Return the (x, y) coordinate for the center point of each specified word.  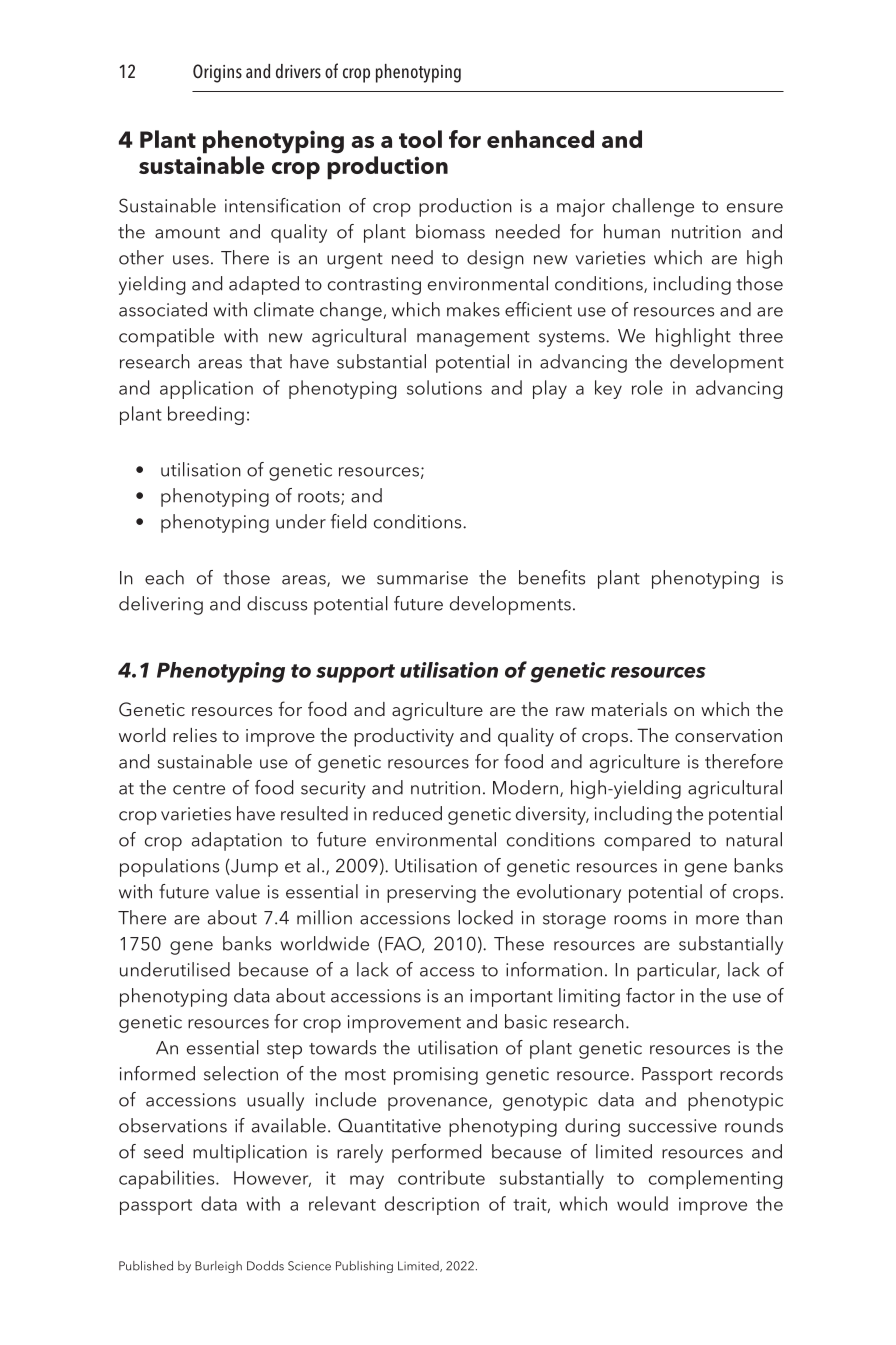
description (432, 1205)
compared (647, 841)
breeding (206, 415)
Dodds (265, 1266)
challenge (653, 207)
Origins (217, 73)
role (647, 387)
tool (420, 139)
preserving (431, 894)
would (642, 1203)
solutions (444, 387)
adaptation (237, 841)
